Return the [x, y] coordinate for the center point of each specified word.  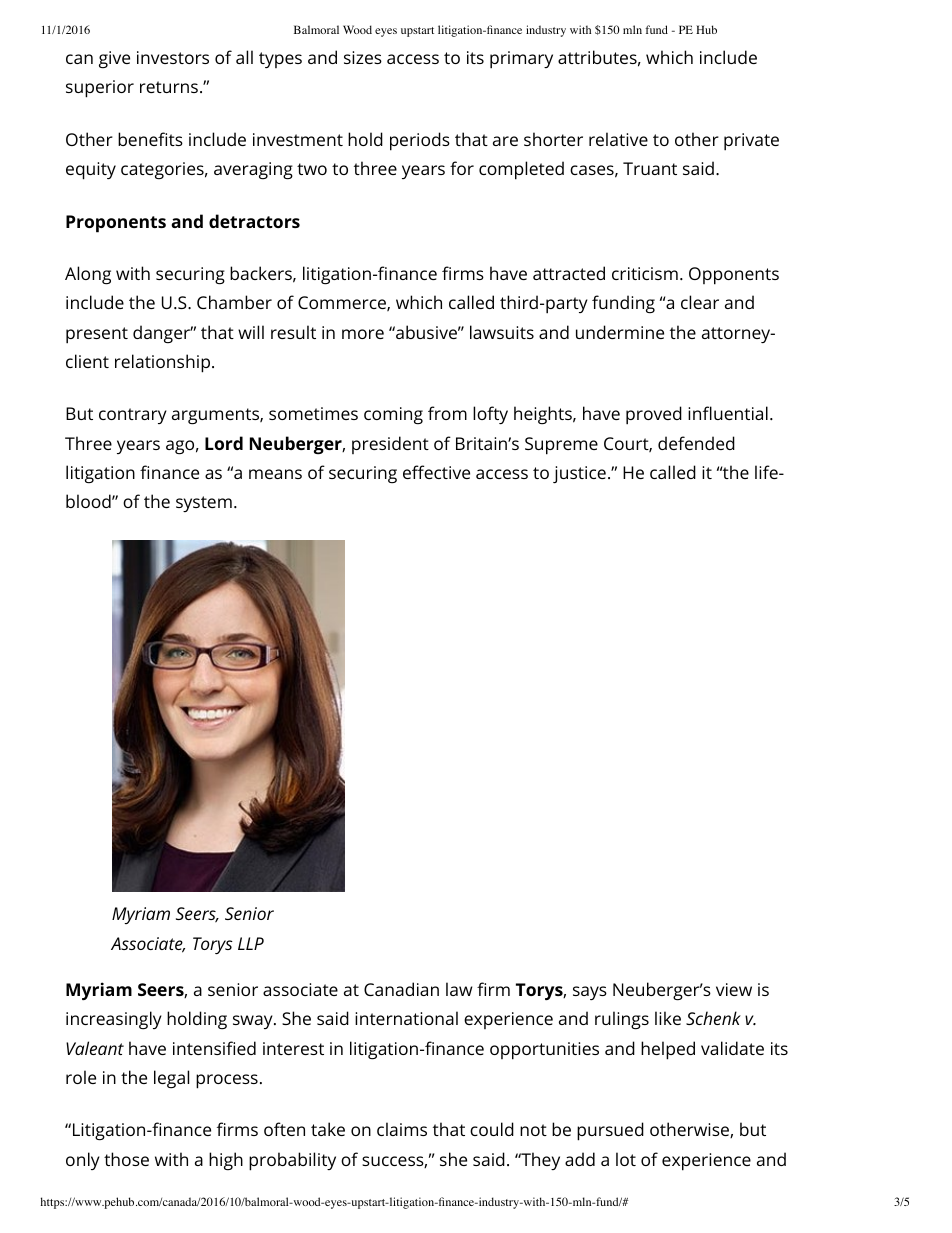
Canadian [401, 989]
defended [696, 443]
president [390, 445]
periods [420, 141]
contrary [133, 416]
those [126, 1159]
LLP [251, 943]
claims [402, 1129]
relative [618, 139]
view [734, 989]
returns [169, 87]
